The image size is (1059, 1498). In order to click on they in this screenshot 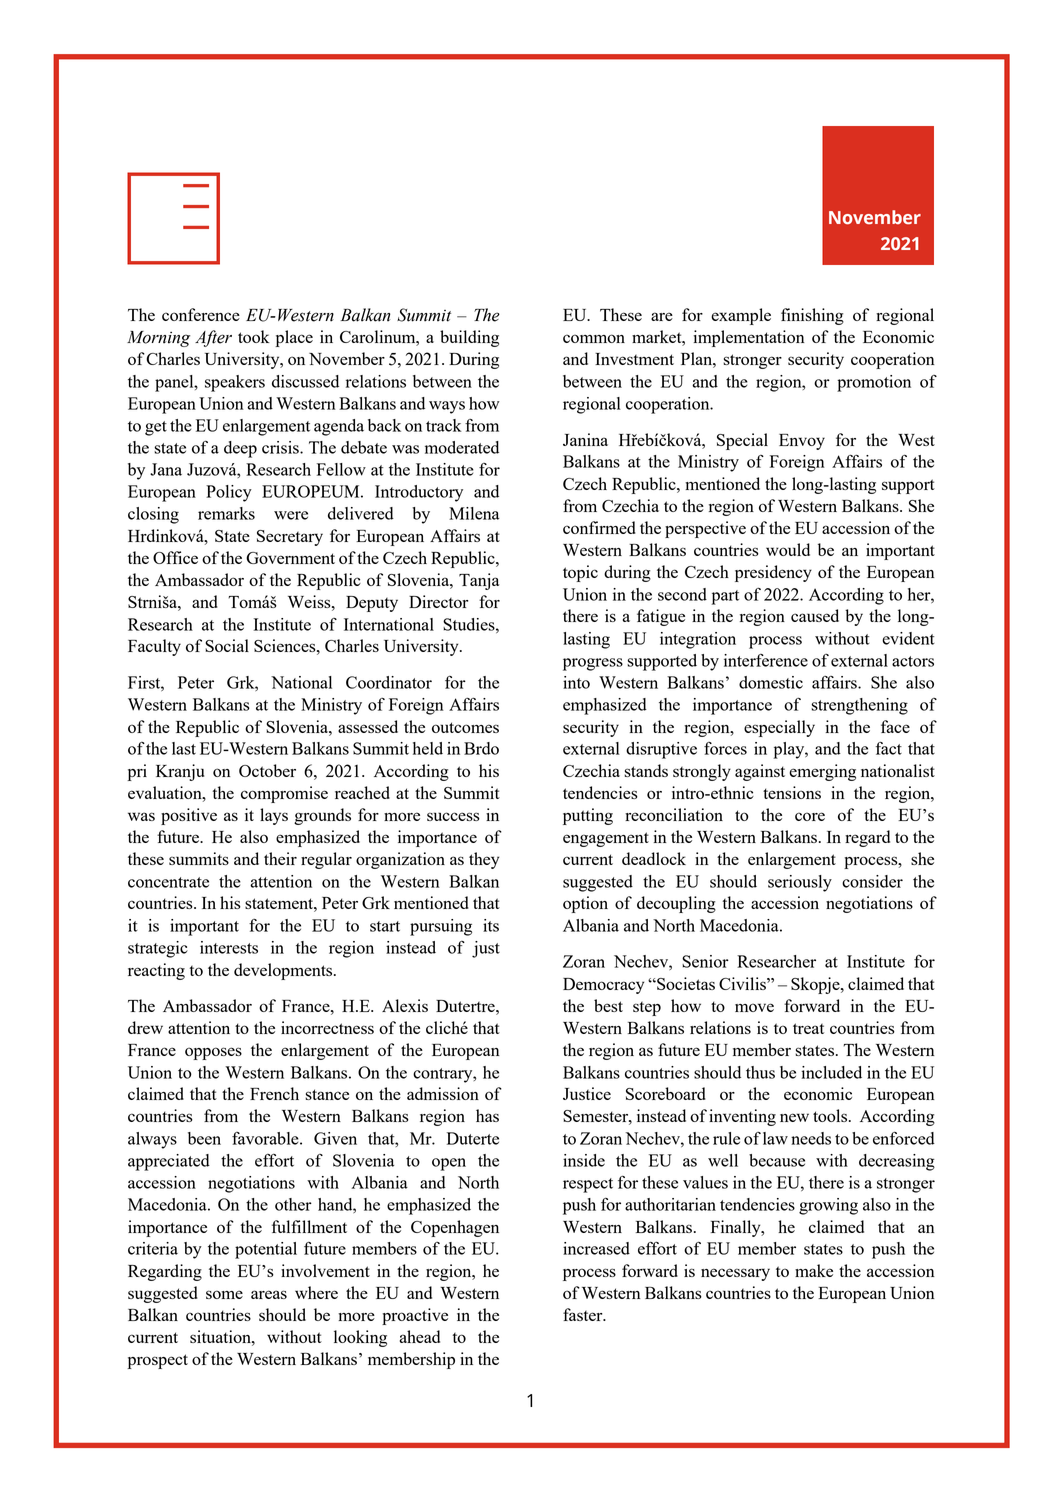, I will do `click(484, 860)`.
